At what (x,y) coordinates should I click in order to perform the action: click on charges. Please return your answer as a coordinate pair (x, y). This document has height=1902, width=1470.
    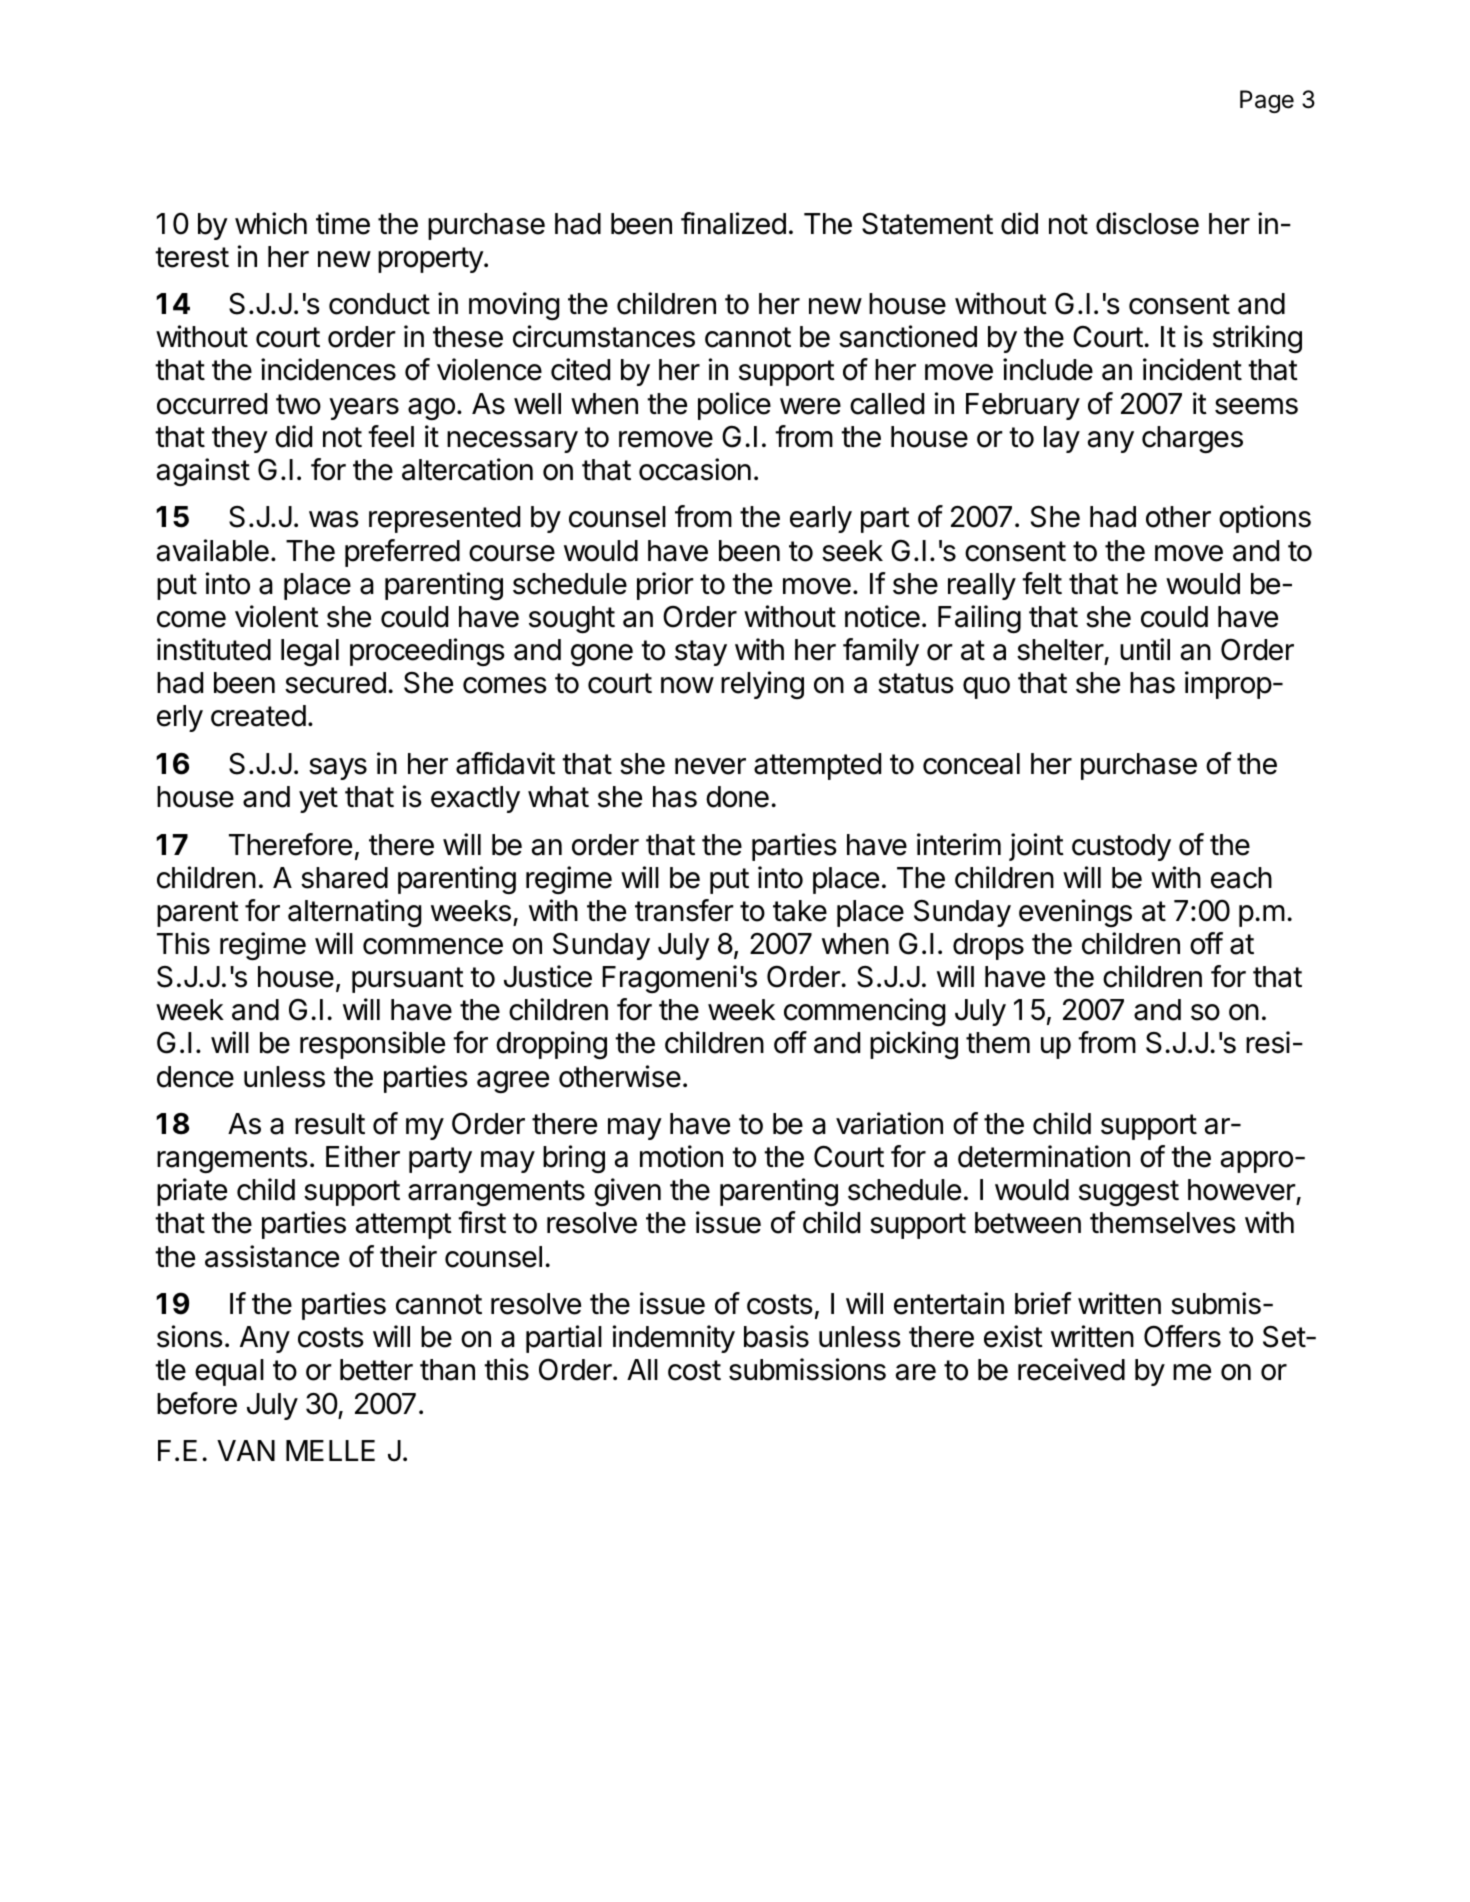
    Looking at the image, I should click on (1192, 439).
